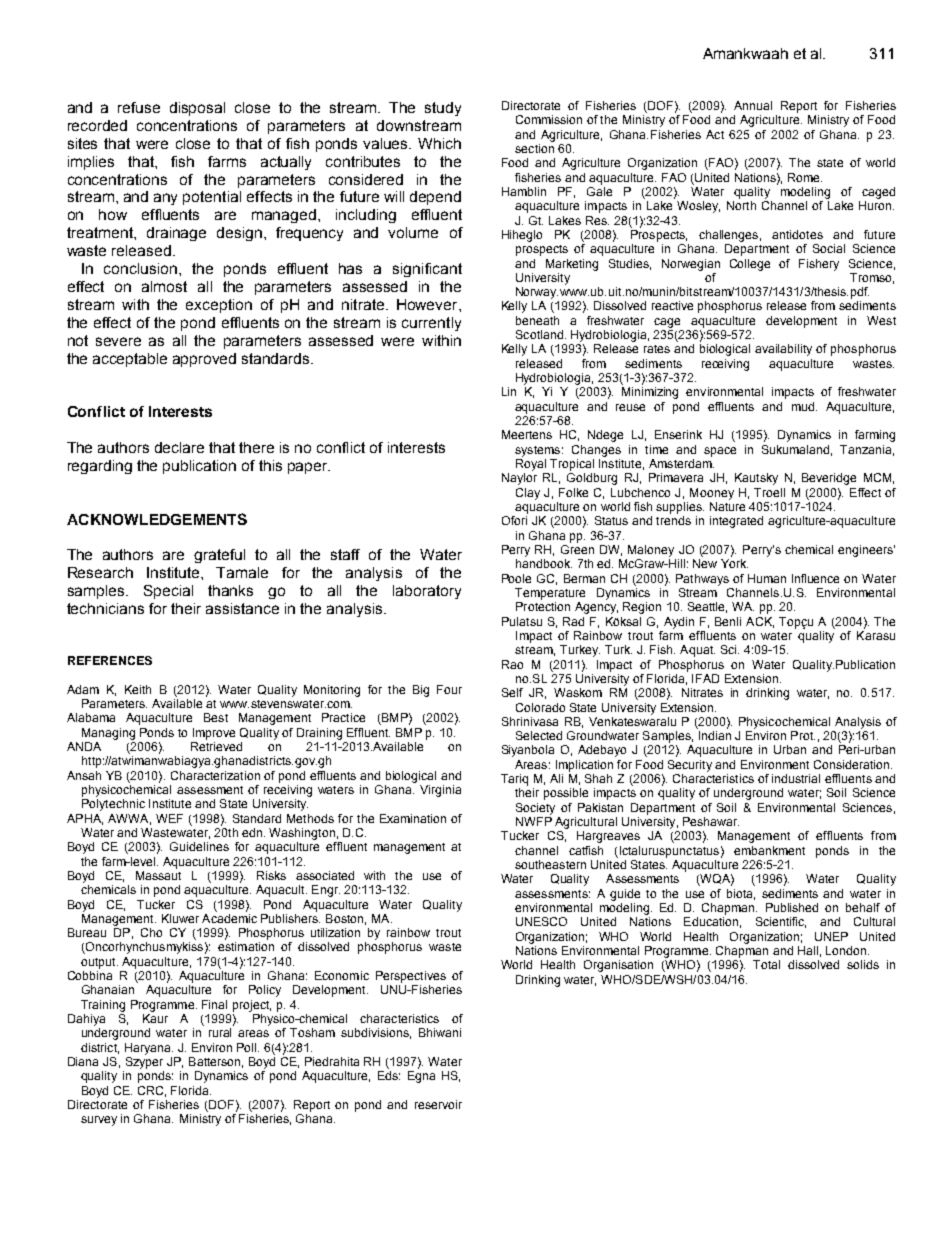 The width and height of the image is (952, 1233). What do you see at coordinates (438, 1104) in the image?
I see `reservoir` at bounding box center [438, 1104].
